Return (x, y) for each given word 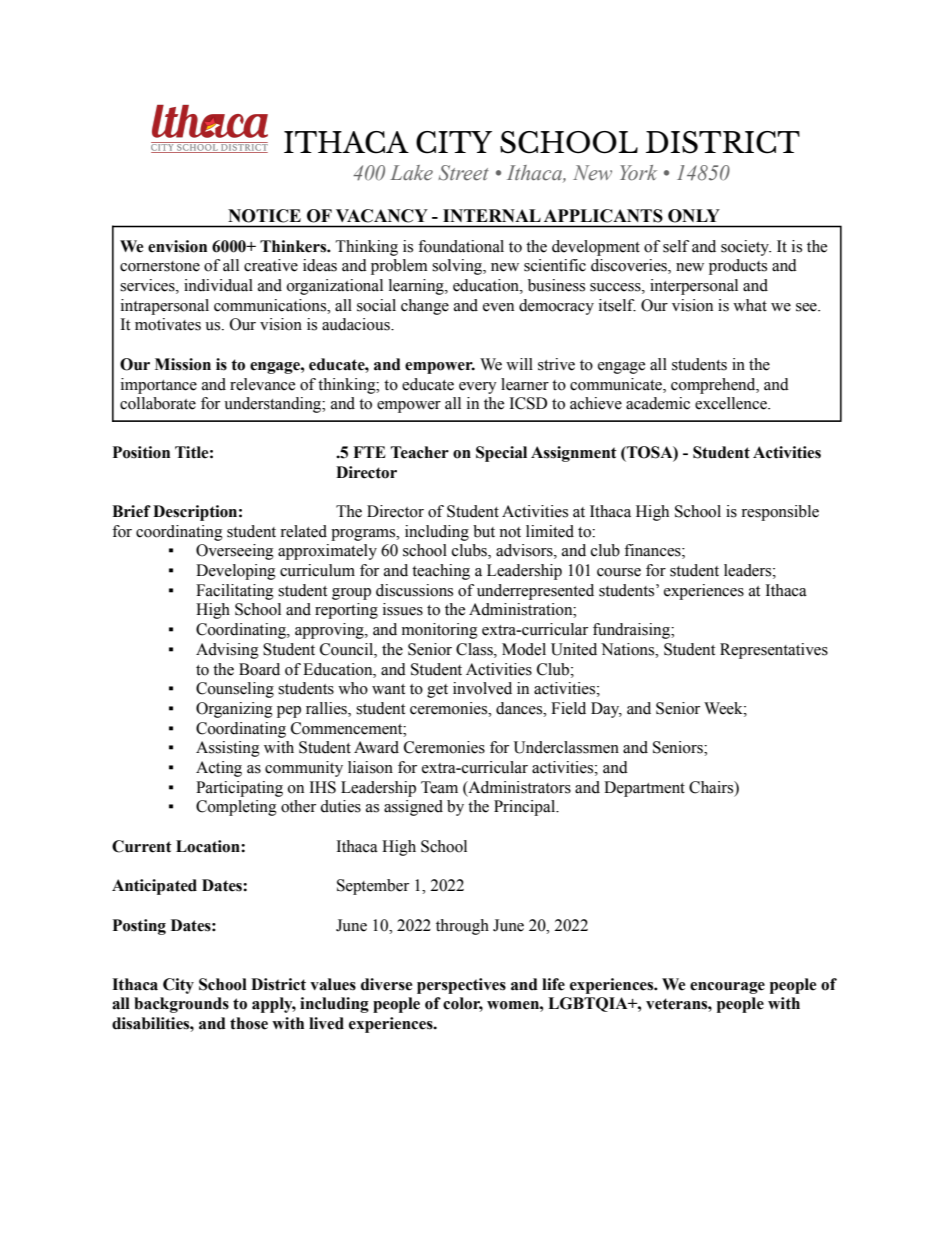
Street (463, 173)
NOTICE (265, 215)
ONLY (693, 215)
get (437, 691)
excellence (732, 403)
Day (606, 710)
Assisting (228, 749)
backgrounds (181, 1005)
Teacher (420, 452)
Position (141, 452)
